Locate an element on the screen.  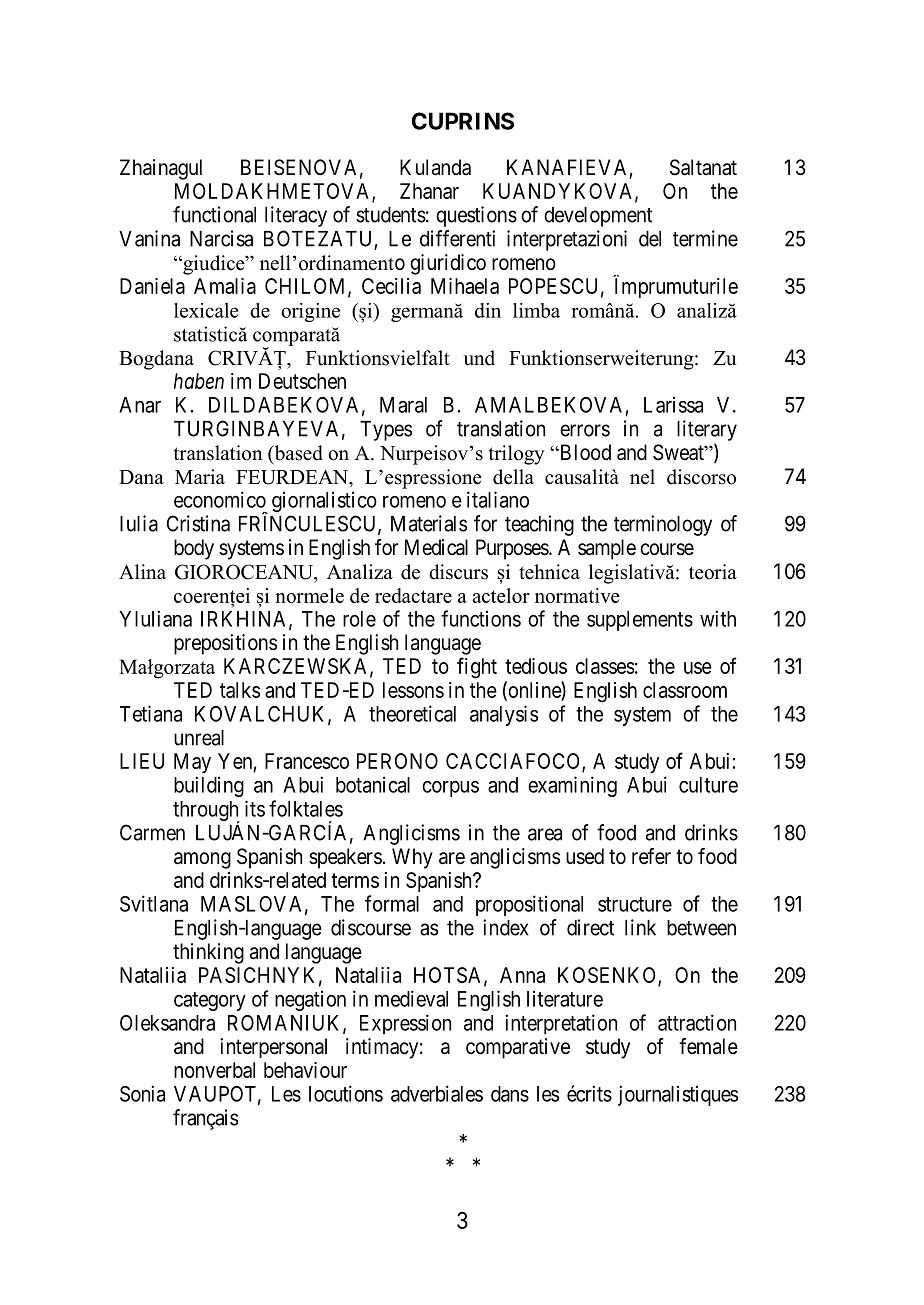
building is located at coordinates (209, 786).
